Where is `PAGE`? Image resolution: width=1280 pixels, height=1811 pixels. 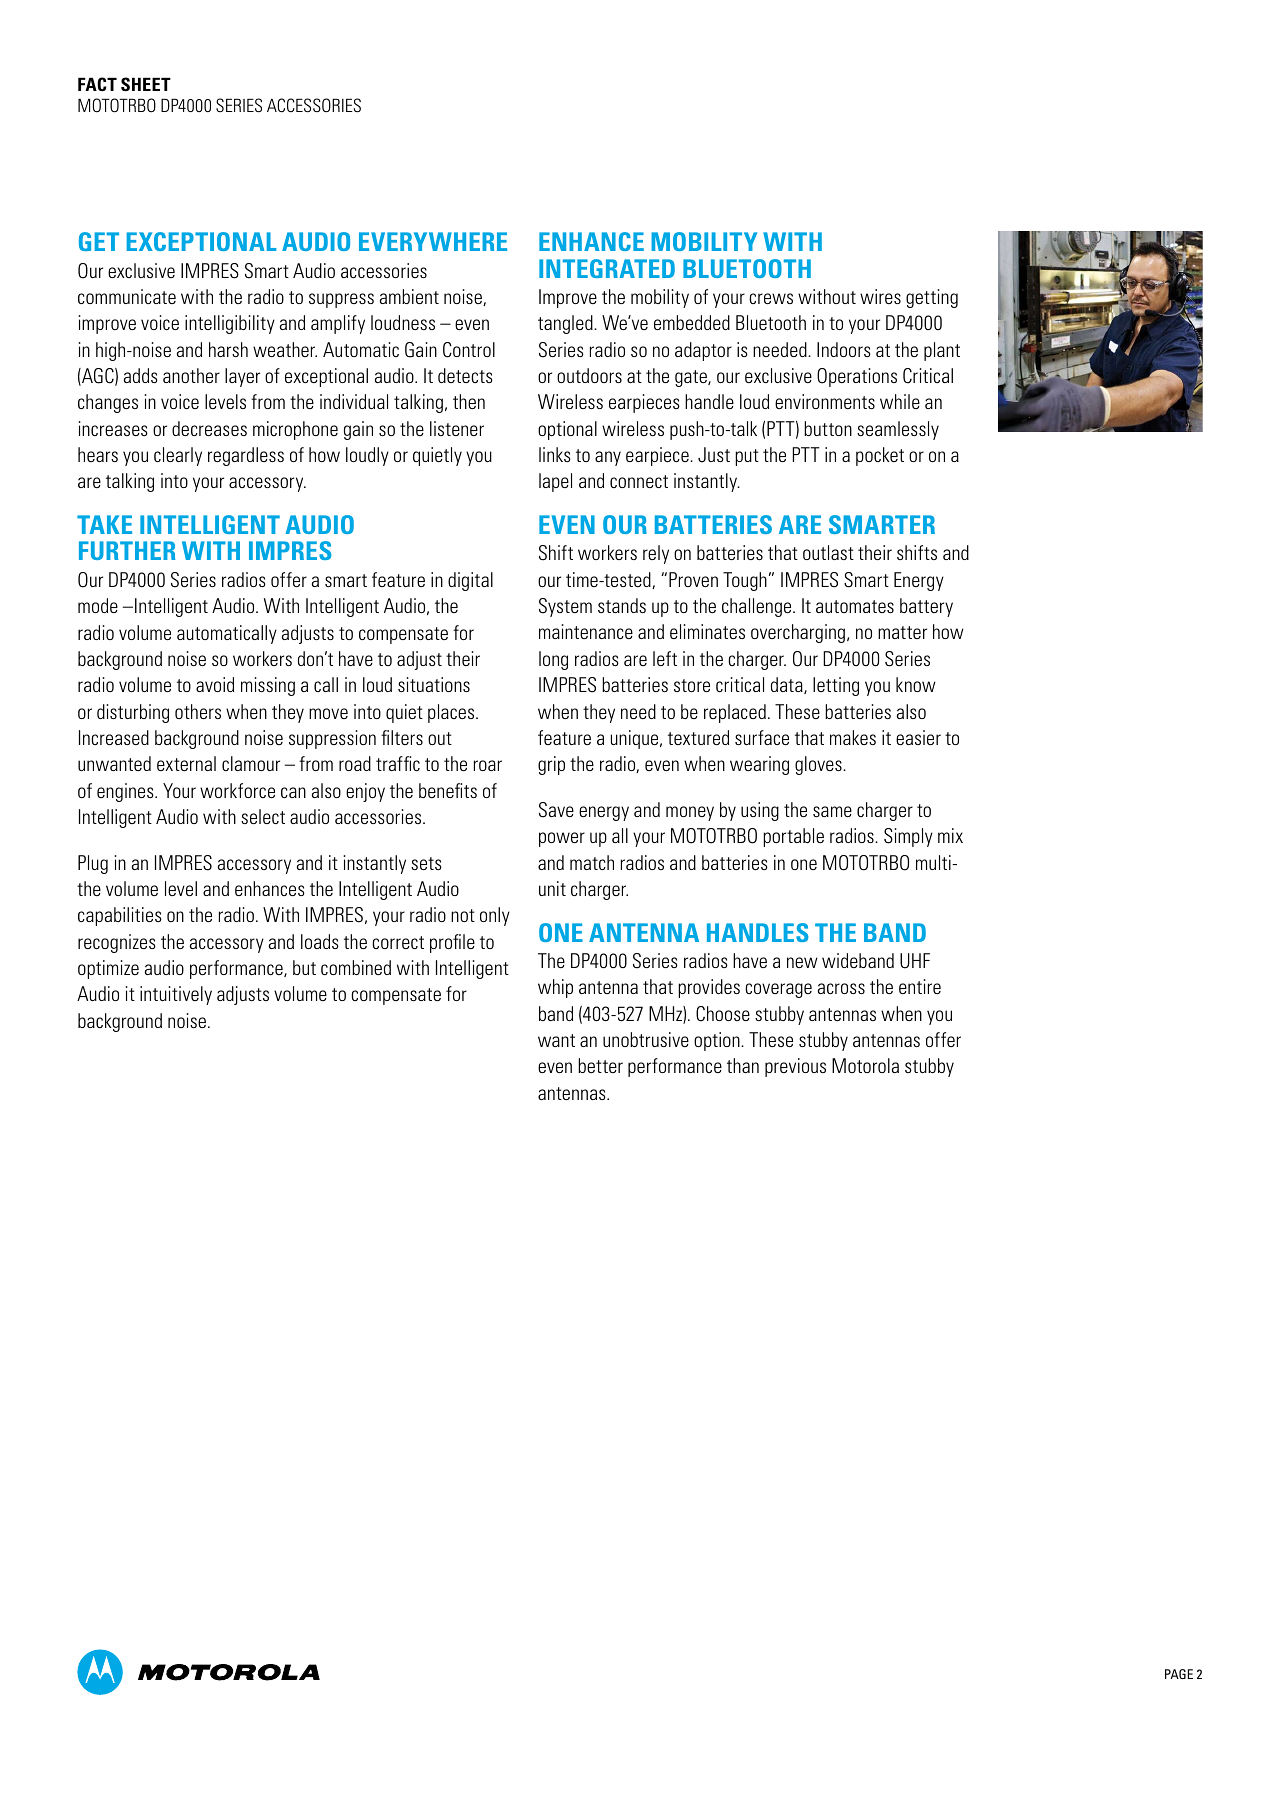
PAGE is located at coordinates (1179, 1674).
